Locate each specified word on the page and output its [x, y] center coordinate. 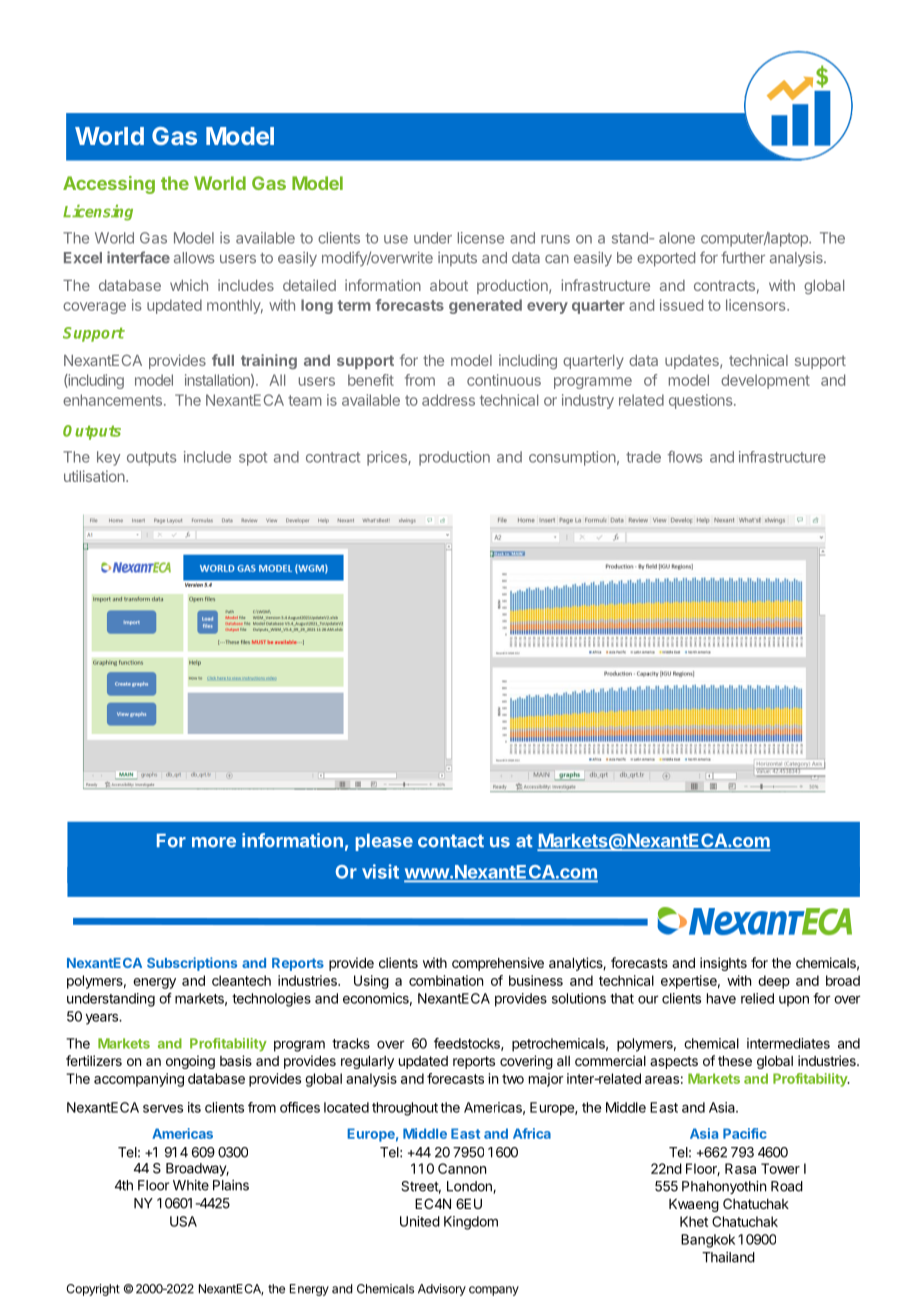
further [743, 257]
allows [194, 258]
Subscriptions [192, 964]
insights [723, 964]
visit [380, 871]
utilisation [95, 476]
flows [685, 457]
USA [183, 1221]
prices [388, 458]
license [481, 238]
